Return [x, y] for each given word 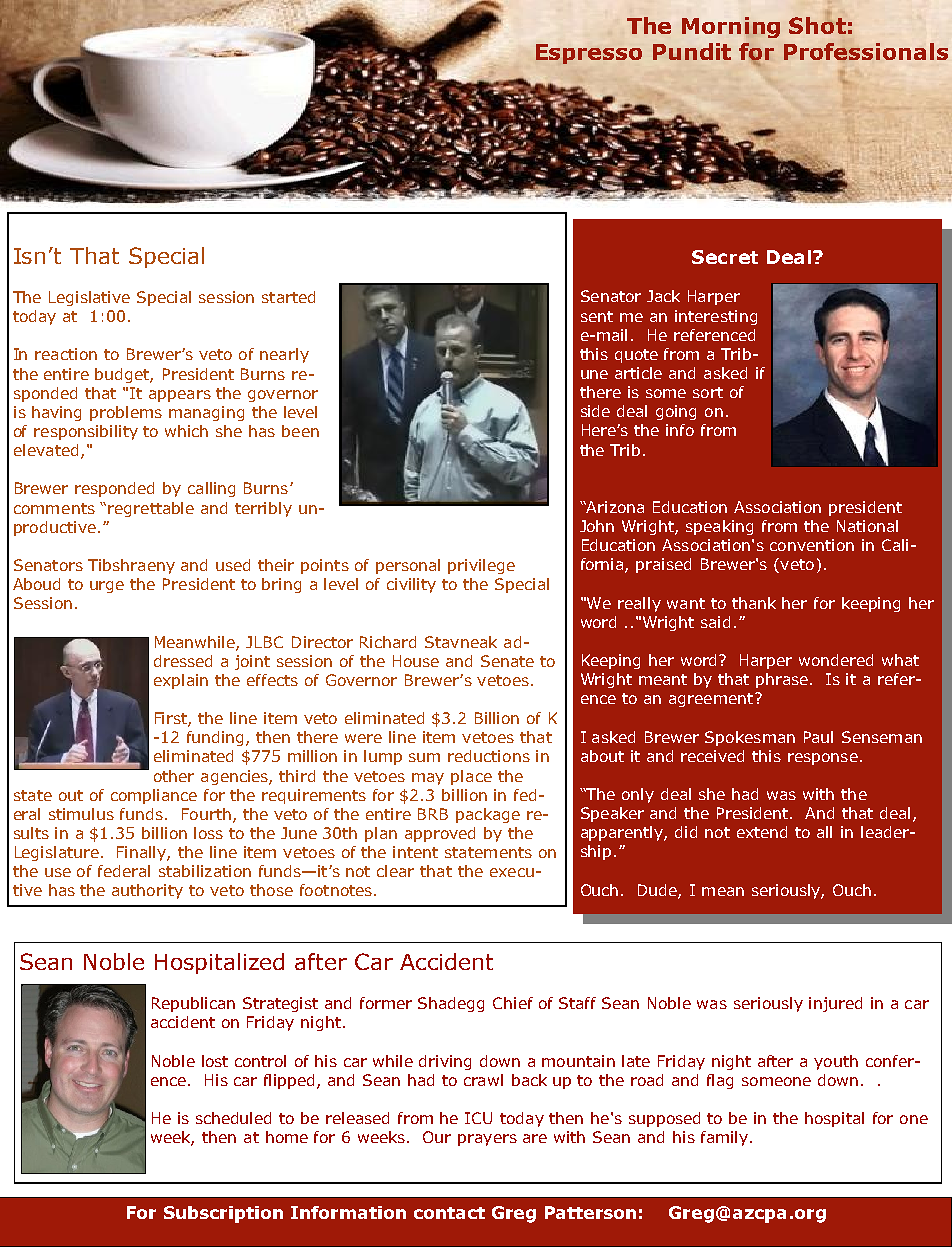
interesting [716, 317]
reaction [66, 354]
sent [597, 316]
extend [762, 832]
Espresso [589, 54]
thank [754, 603]
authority [147, 891]
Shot [817, 24]
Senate [507, 661]
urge [107, 587]
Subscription [223, 1214]
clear [395, 871]
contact [449, 1213]
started [288, 297]
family [726, 1138]
